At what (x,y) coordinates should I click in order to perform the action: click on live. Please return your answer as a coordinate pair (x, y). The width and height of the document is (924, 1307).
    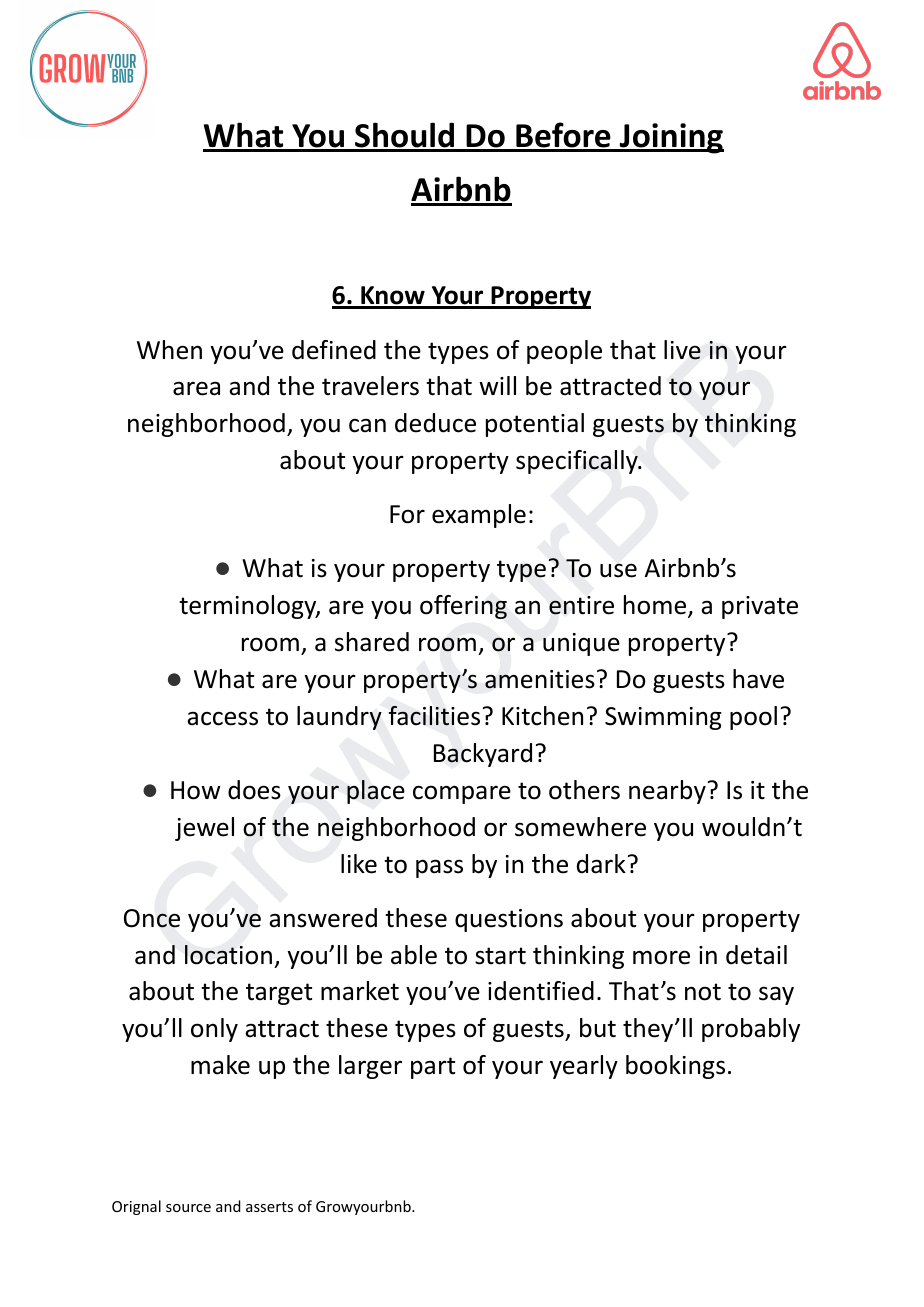
    Looking at the image, I should click on (682, 350).
